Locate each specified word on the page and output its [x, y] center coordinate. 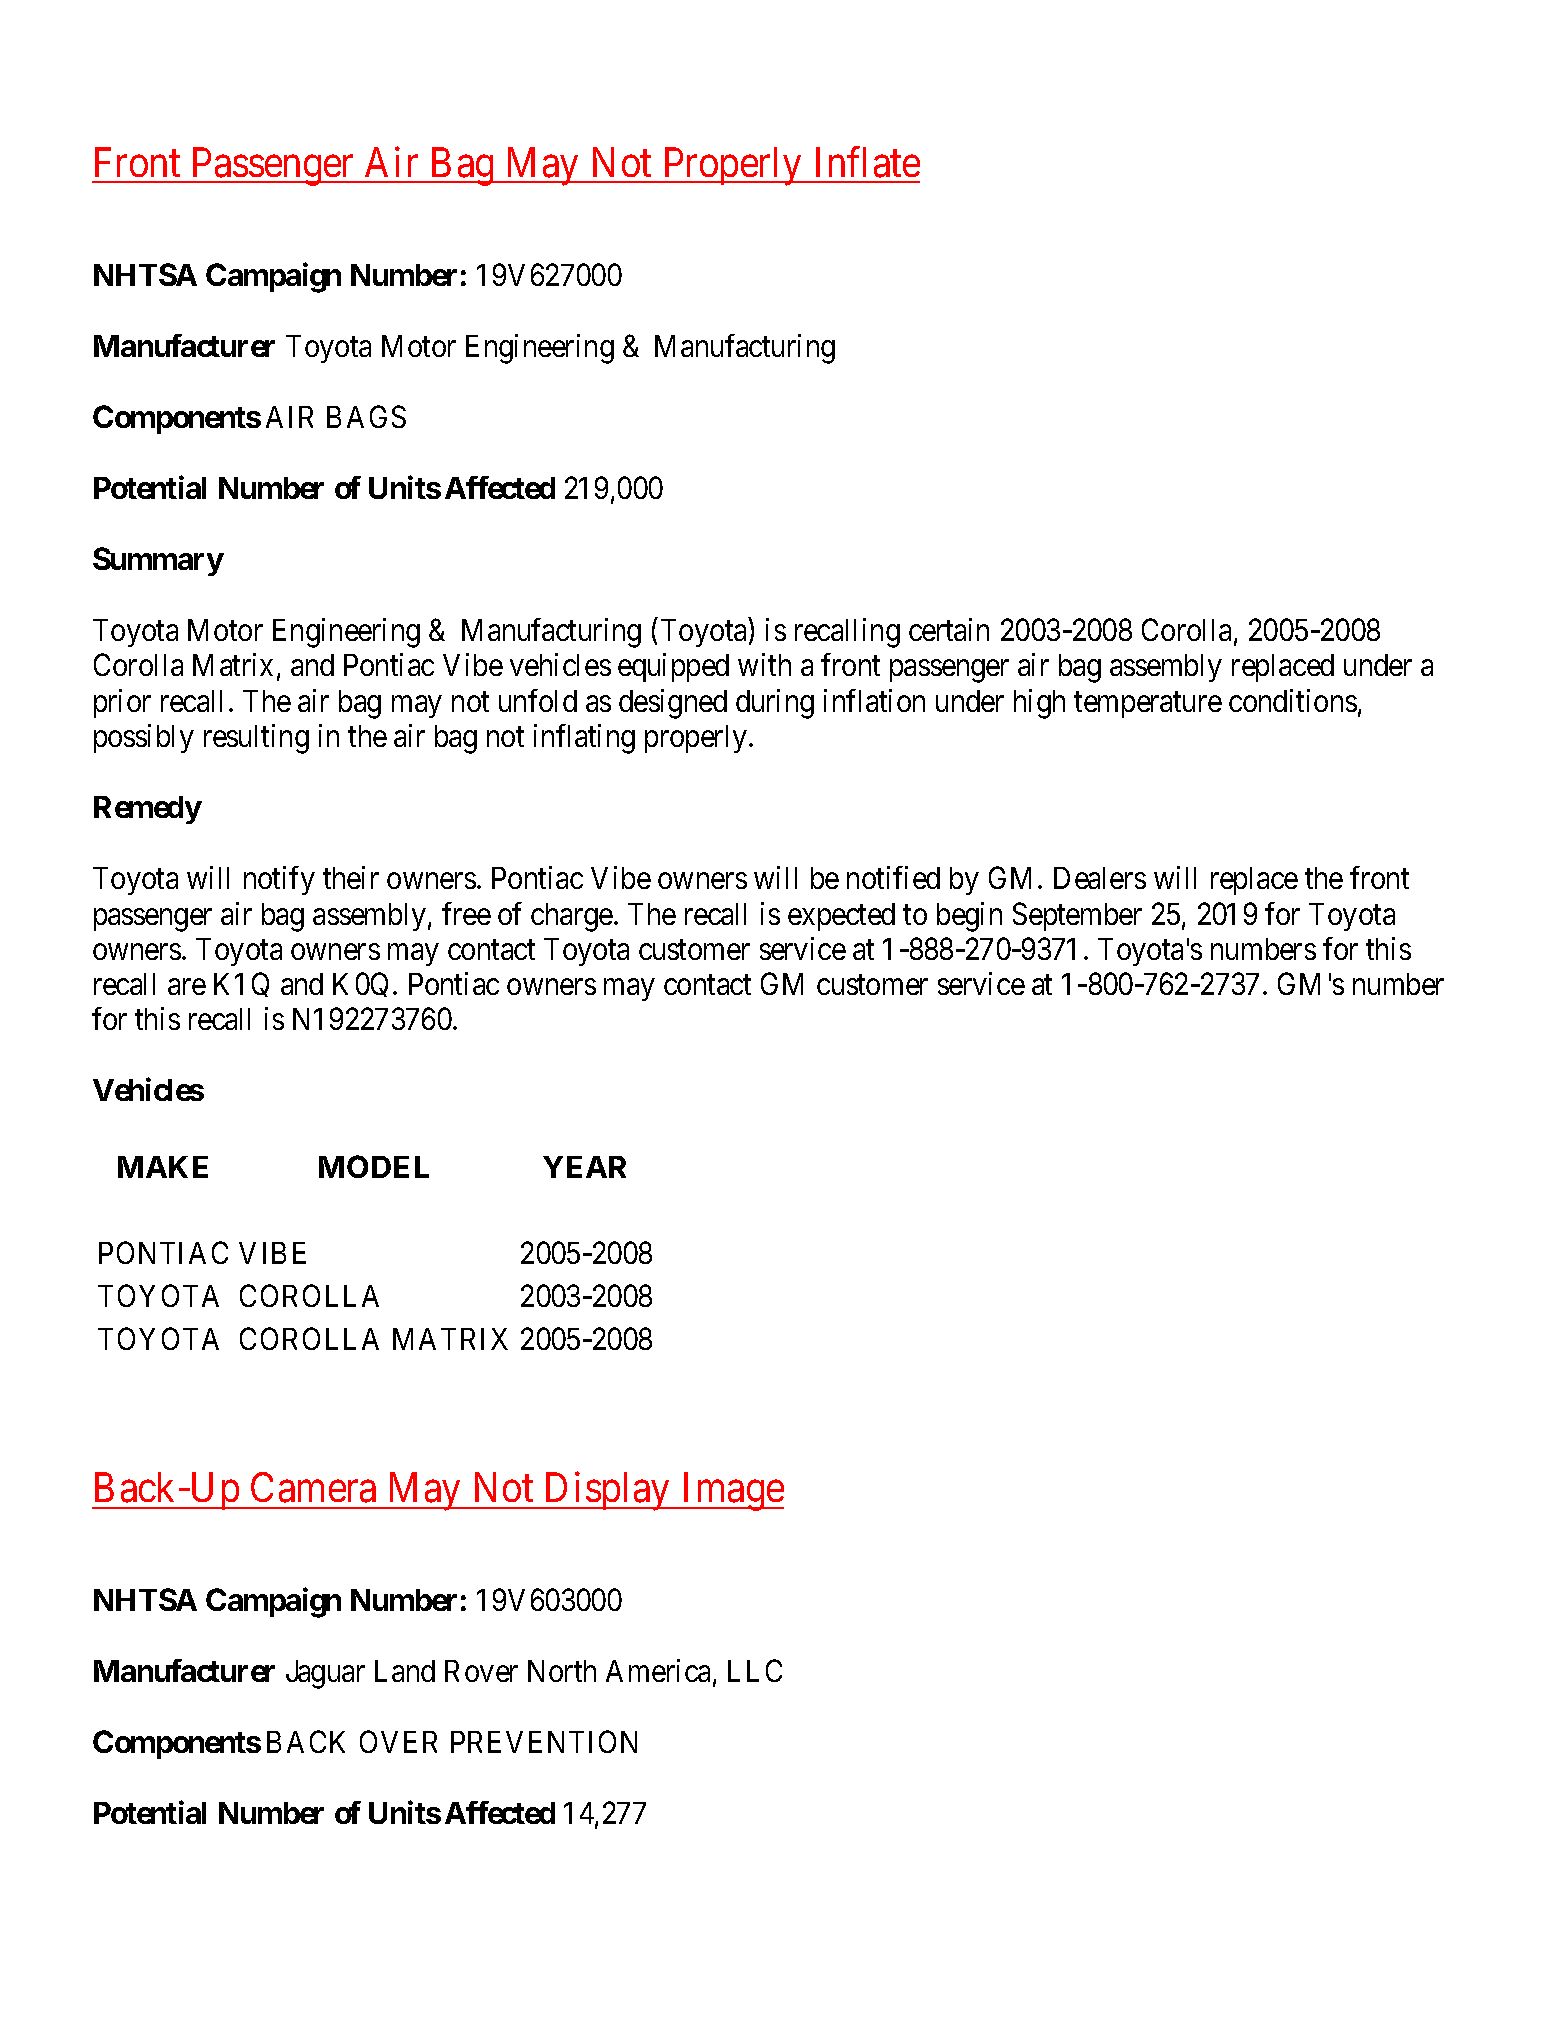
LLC [755, 1670]
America [660, 1672]
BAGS [366, 416]
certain [949, 629]
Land [405, 1671]
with [764, 665]
